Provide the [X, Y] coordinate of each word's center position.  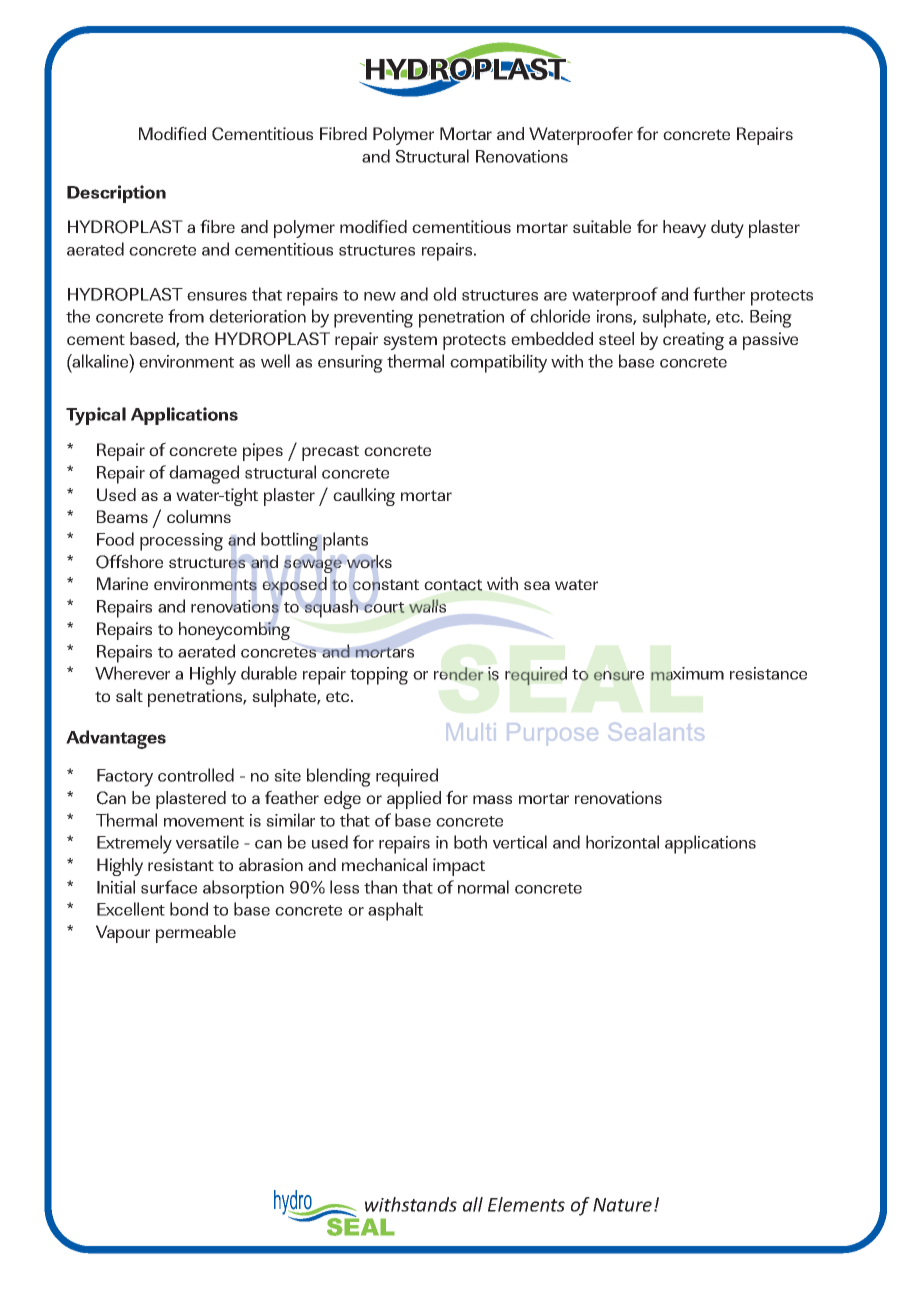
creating [693, 341]
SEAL [361, 1226]
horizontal [622, 842]
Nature [622, 1205]
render [459, 674]
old [444, 294]
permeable [196, 934]
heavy [684, 229]
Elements [526, 1204]
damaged [204, 474]
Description [116, 194]
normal [483, 887]
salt [129, 695]
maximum [687, 674]
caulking [364, 497]
